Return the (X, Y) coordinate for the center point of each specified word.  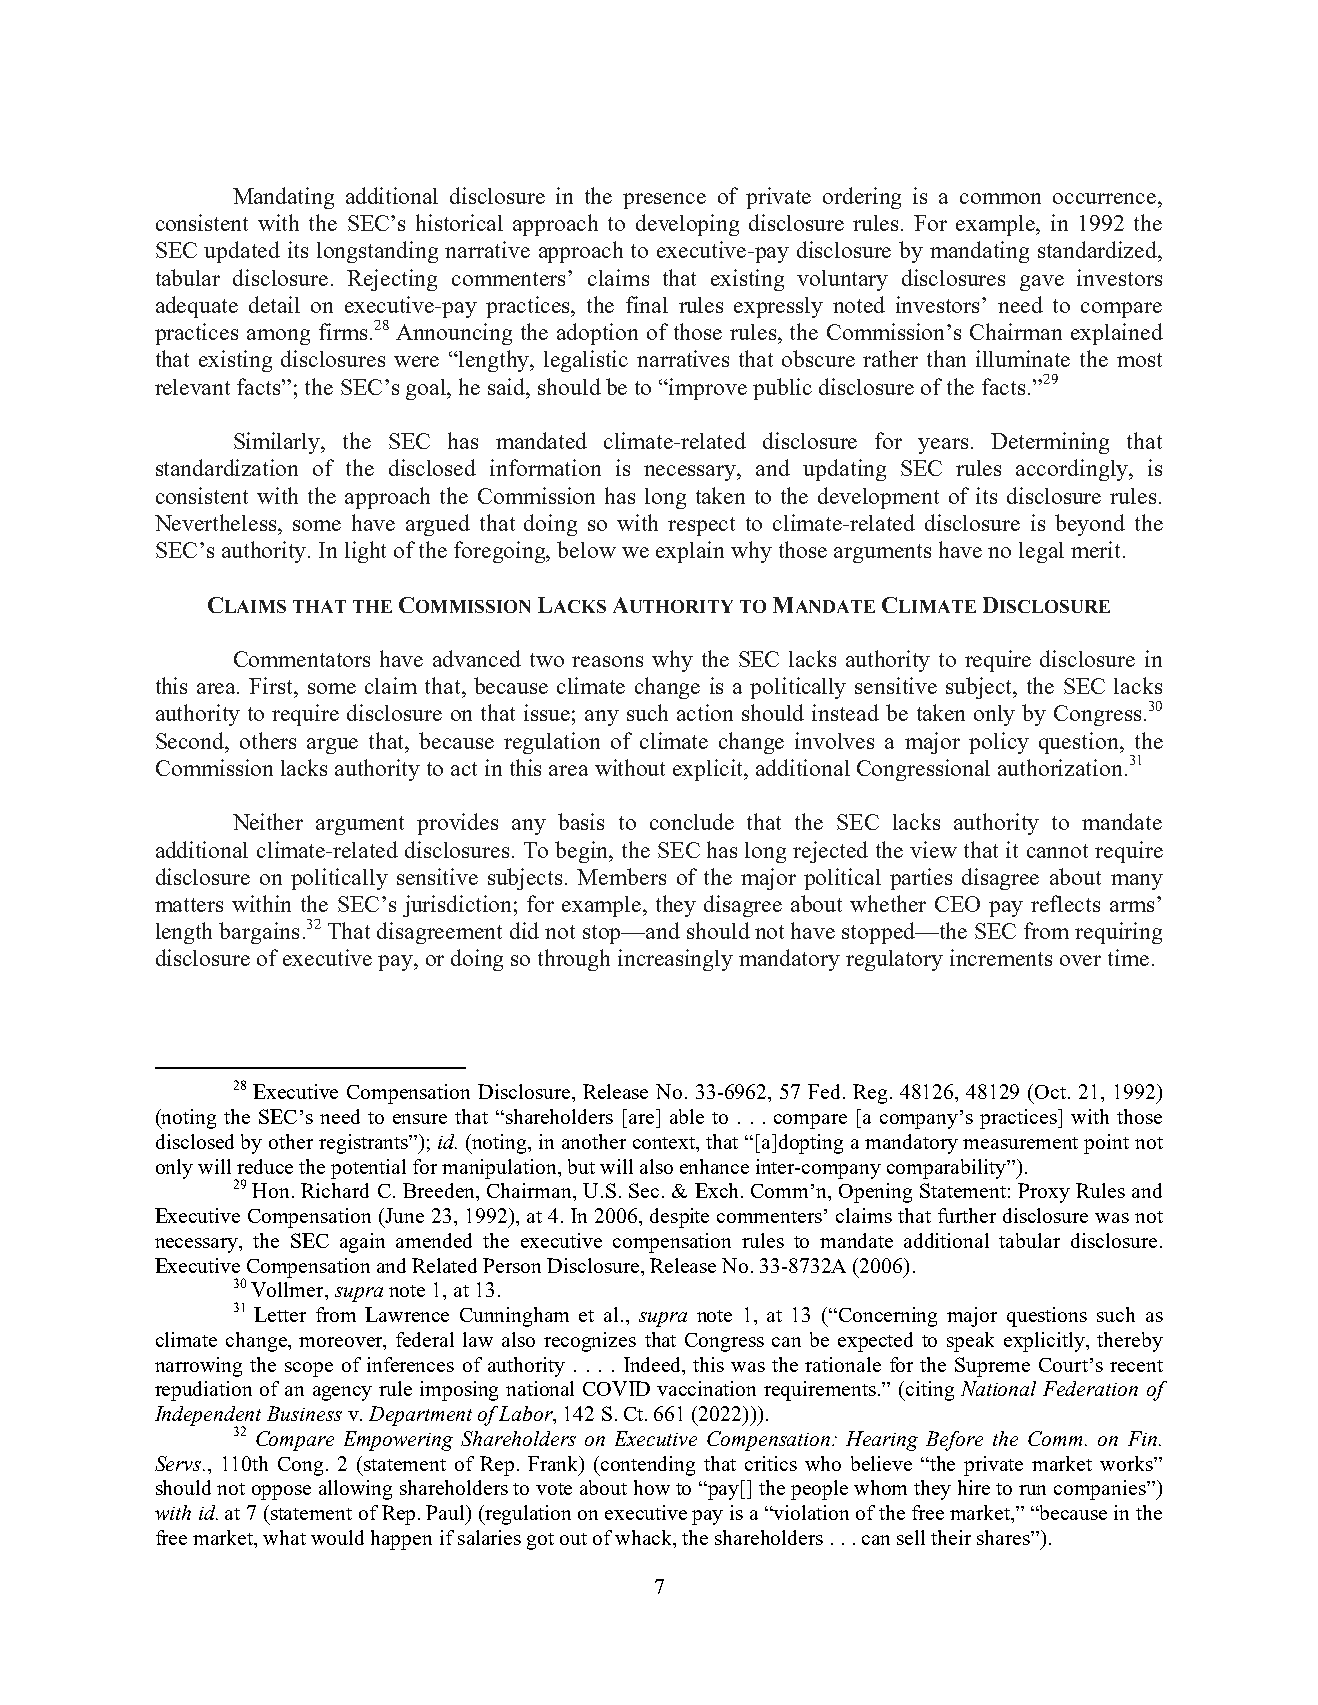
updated (242, 252)
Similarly (278, 443)
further (967, 1215)
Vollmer (288, 1289)
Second (191, 740)
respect (701, 526)
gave (1042, 283)
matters (189, 905)
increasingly (675, 960)
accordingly (1073, 470)
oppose (281, 1492)
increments (1001, 957)
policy (999, 743)
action (705, 712)
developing (687, 225)
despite (679, 1218)
